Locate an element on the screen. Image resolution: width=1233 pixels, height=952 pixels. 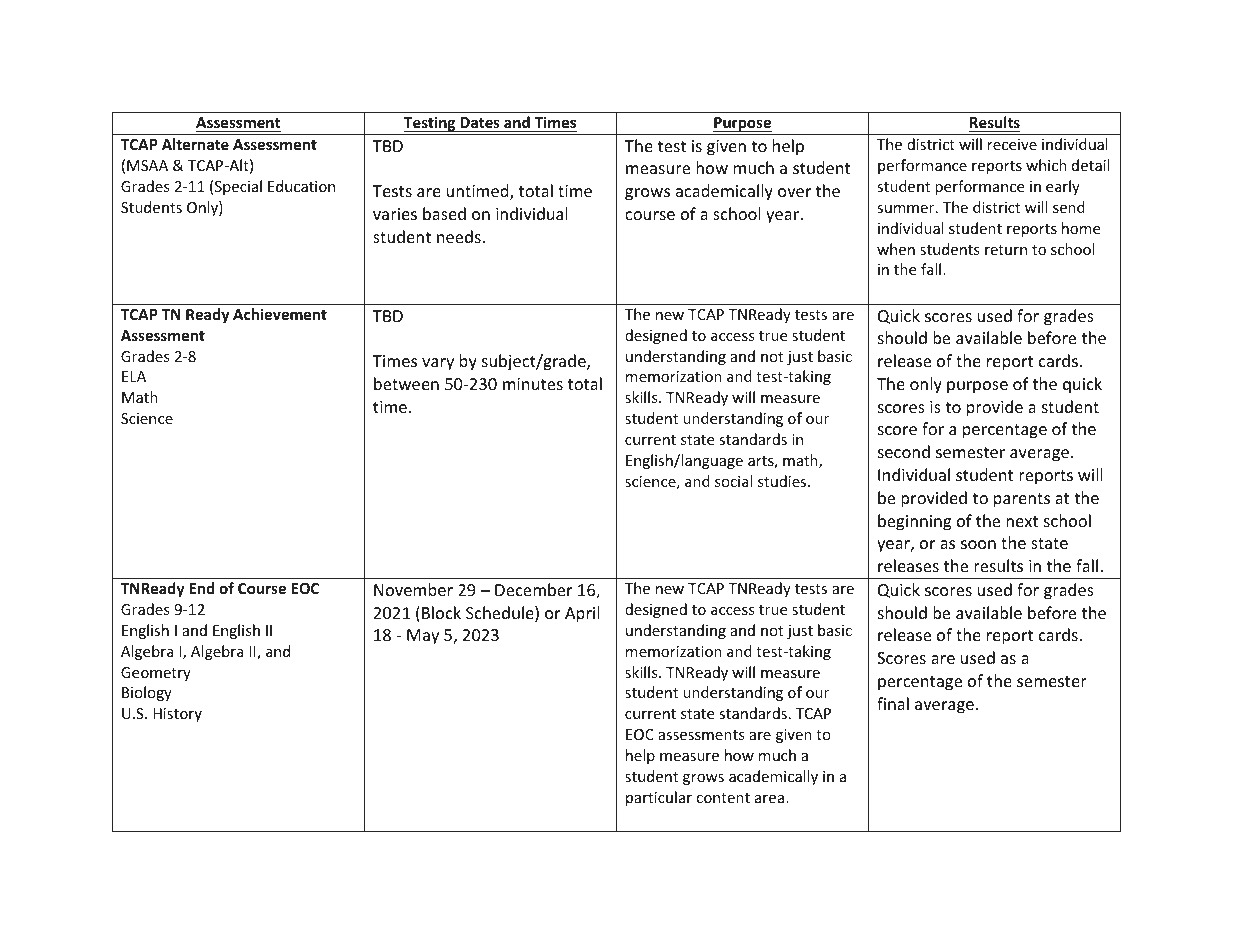
minutes is located at coordinates (533, 384).
